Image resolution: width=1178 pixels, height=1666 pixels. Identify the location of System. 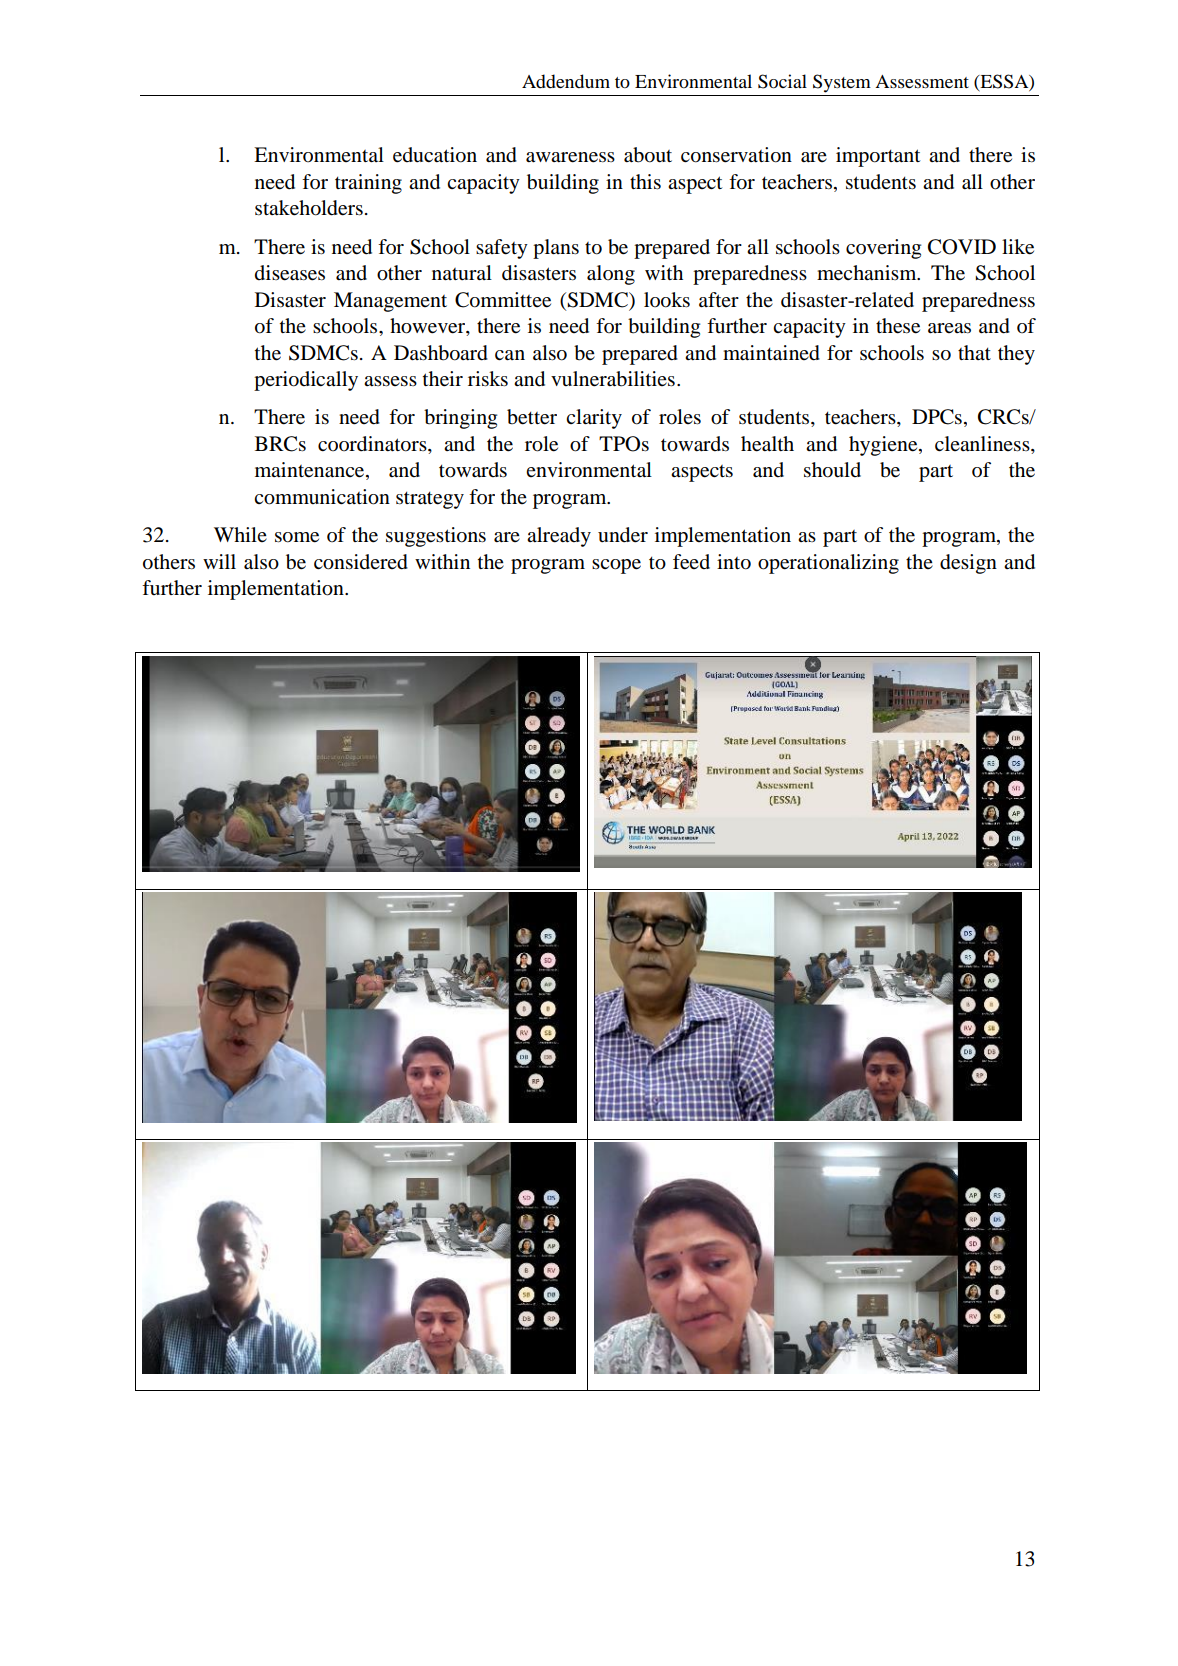
(842, 83).
